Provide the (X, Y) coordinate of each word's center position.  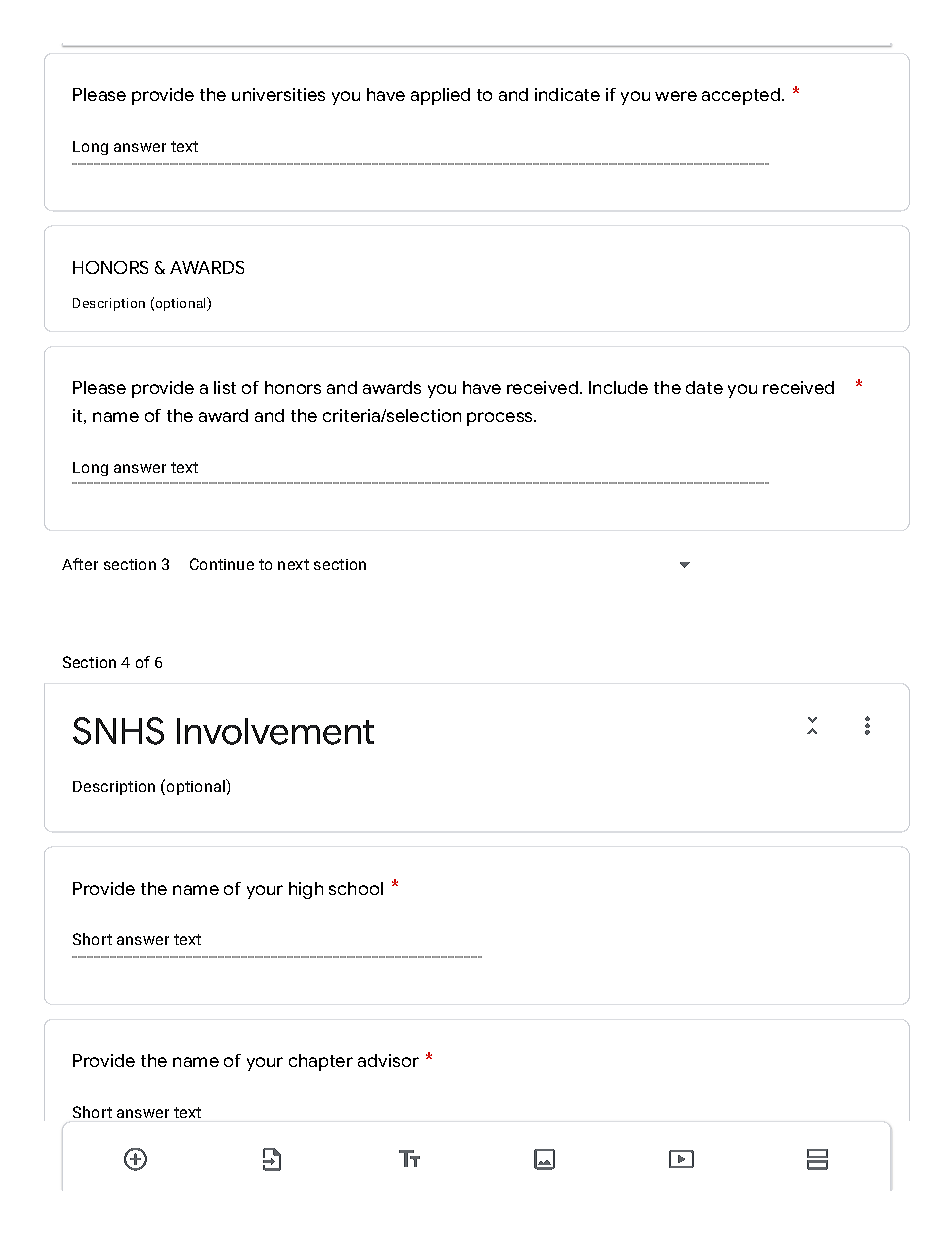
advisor (388, 1060)
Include (618, 387)
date (704, 387)
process (501, 419)
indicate (567, 94)
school (356, 888)
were (676, 96)
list (225, 387)
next (293, 564)
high (306, 890)
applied (440, 96)
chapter (321, 1062)
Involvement (275, 731)
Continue (222, 564)
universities (278, 94)
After (80, 564)
